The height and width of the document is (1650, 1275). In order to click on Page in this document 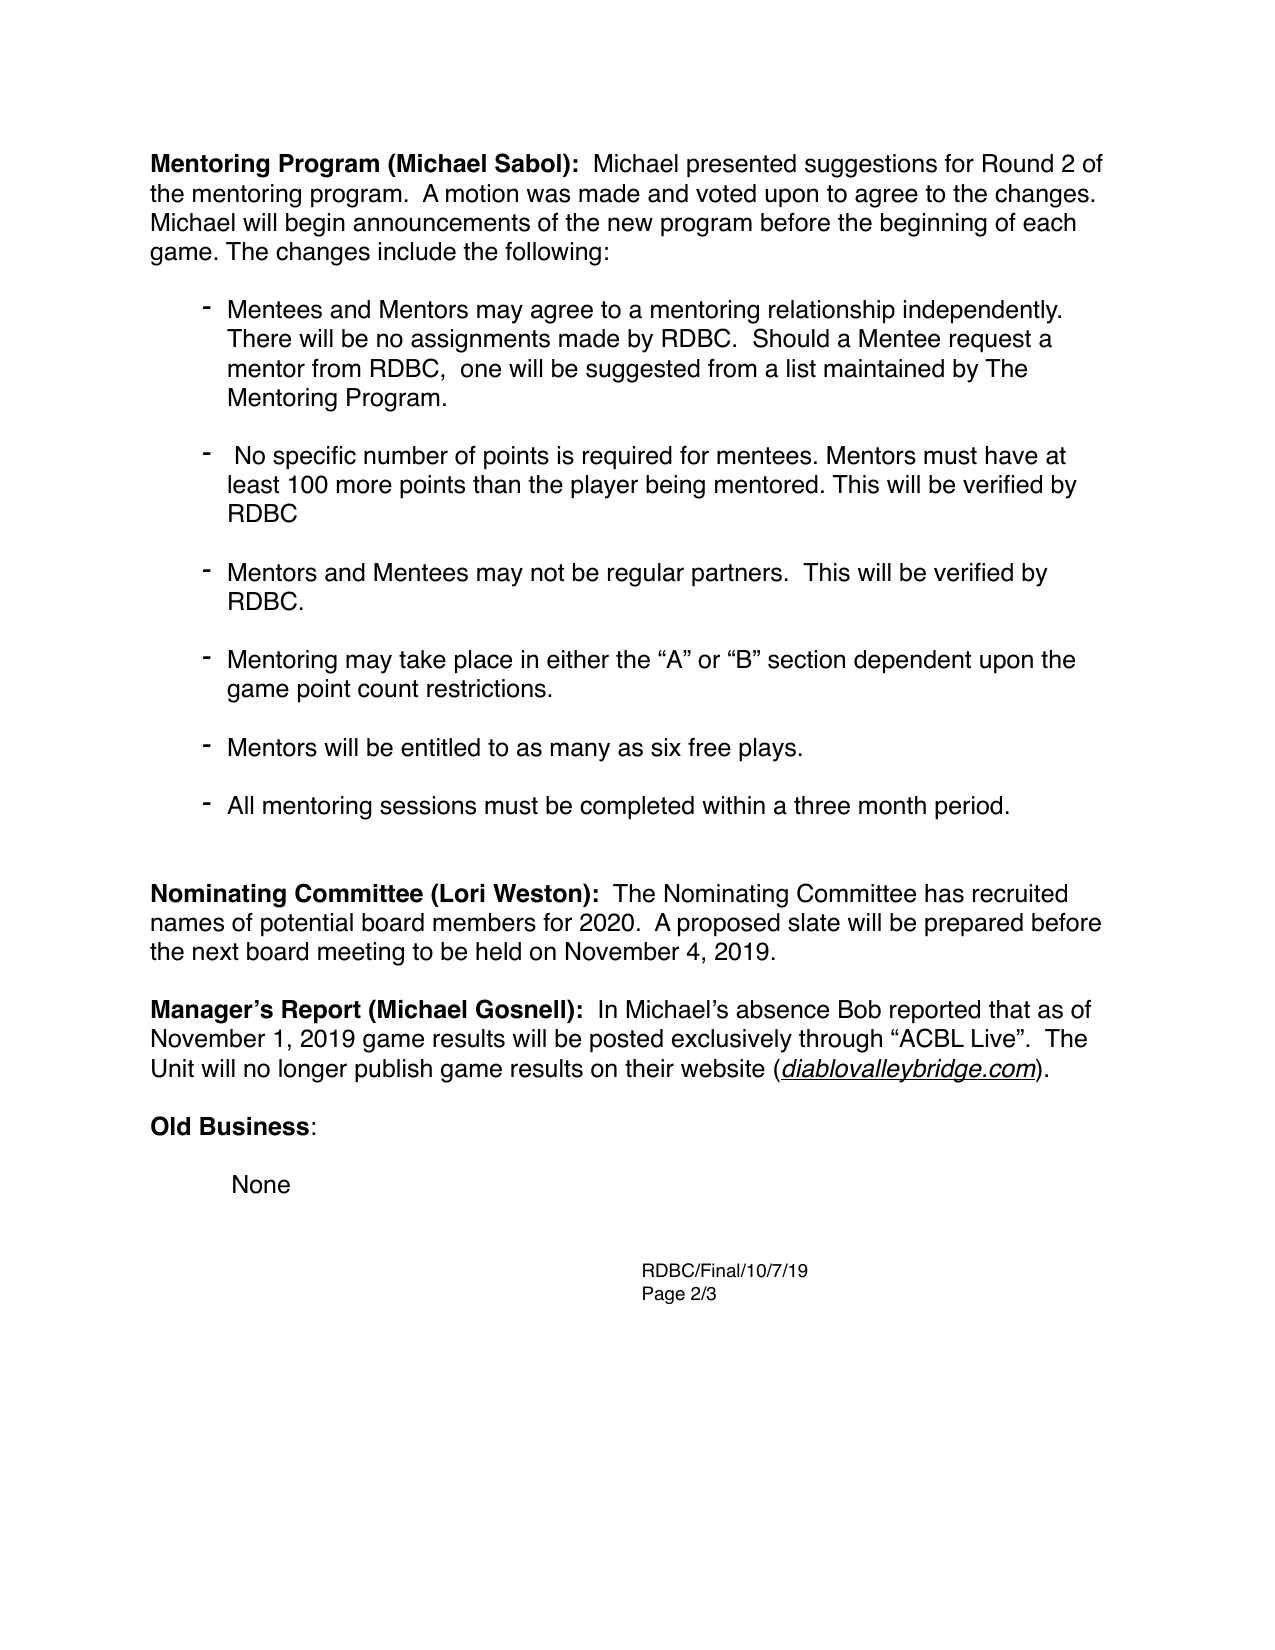, I will do `click(664, 1295)`.
